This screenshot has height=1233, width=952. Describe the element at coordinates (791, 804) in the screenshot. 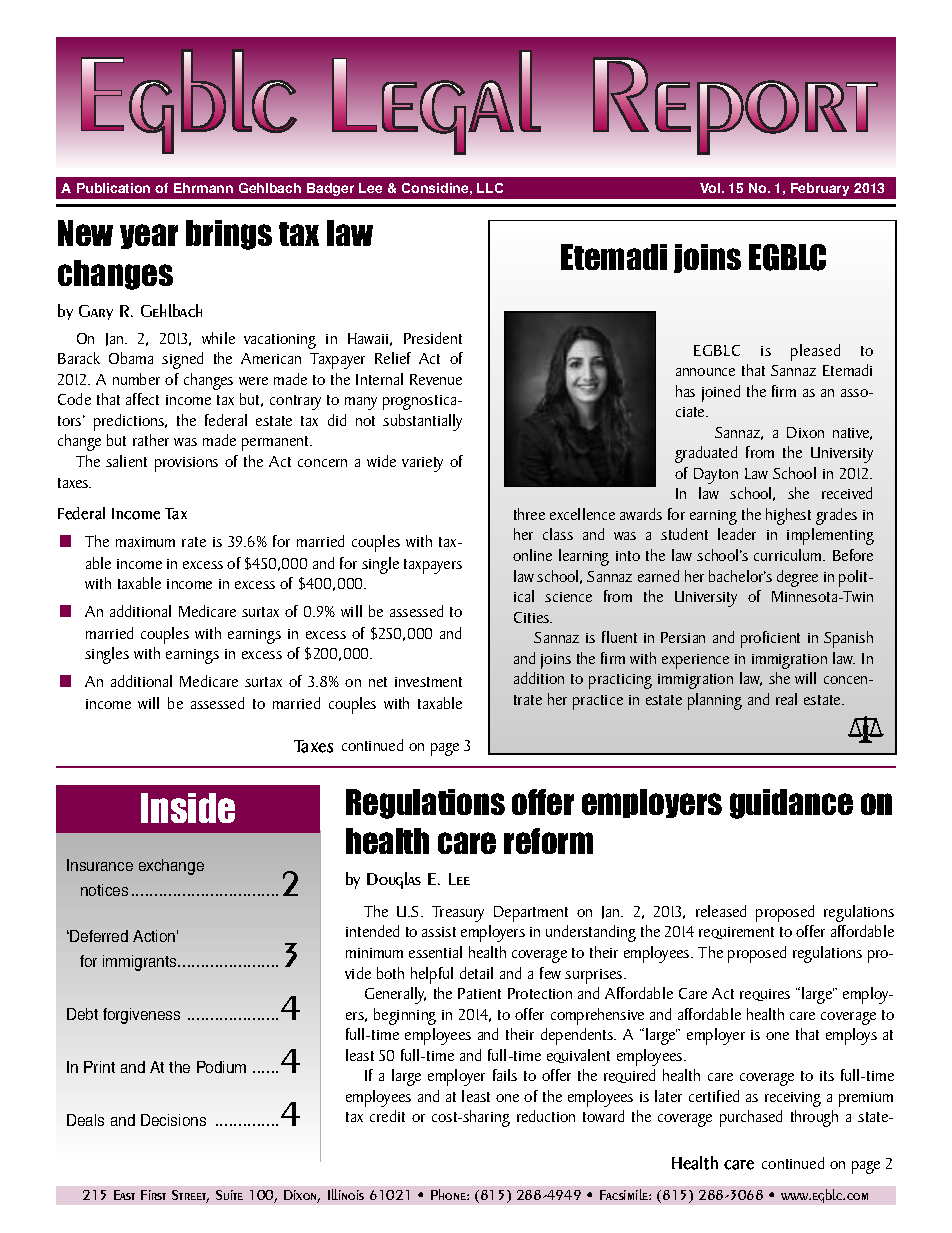

I see `guidance` at that location.
